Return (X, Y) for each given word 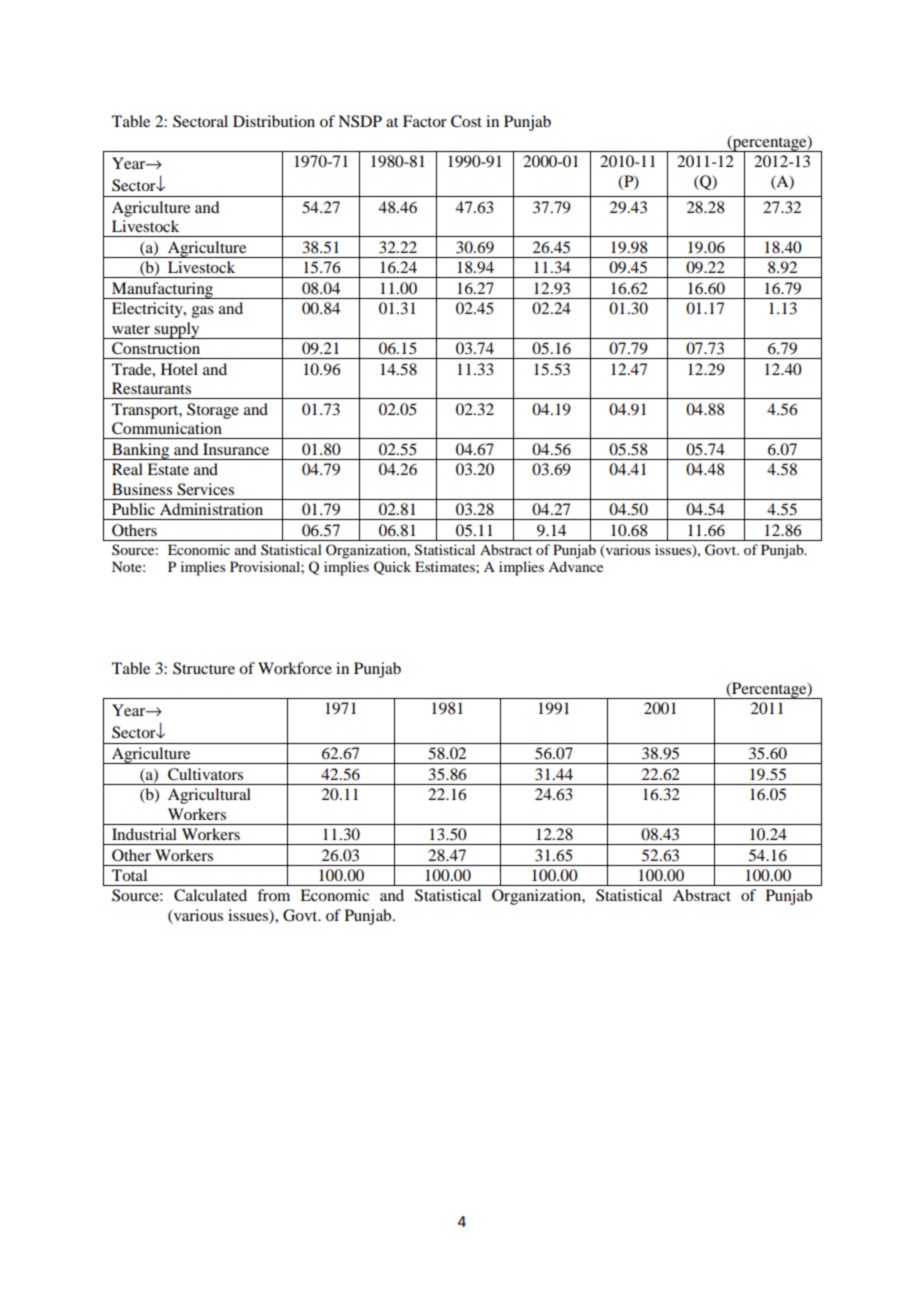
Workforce (295, 668)
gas (203, 312)
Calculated (210, 895)
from (273, 895)
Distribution (274, 121)
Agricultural (209, 796)
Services (205, 489)
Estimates (446, 566)
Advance (575, 566)
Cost (466, 121)
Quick (392, 568)
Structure (204, 668)
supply (177, 330)
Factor (425, 121)
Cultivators (205, 774)
